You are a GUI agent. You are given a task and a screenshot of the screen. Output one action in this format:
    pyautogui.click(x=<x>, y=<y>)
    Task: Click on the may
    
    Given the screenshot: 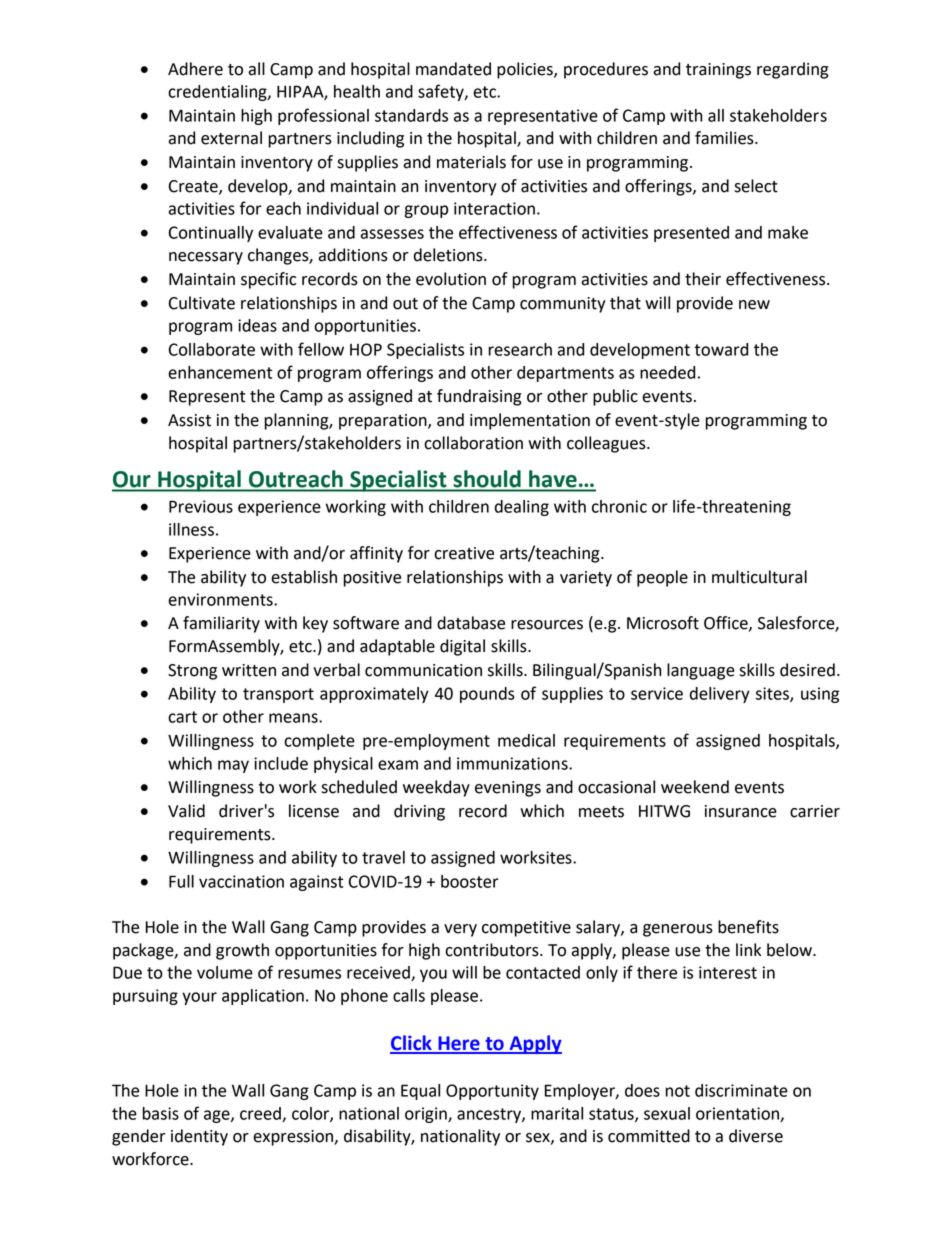 What is the action you would take?
    pyautogui.click(x=233, y=766)
